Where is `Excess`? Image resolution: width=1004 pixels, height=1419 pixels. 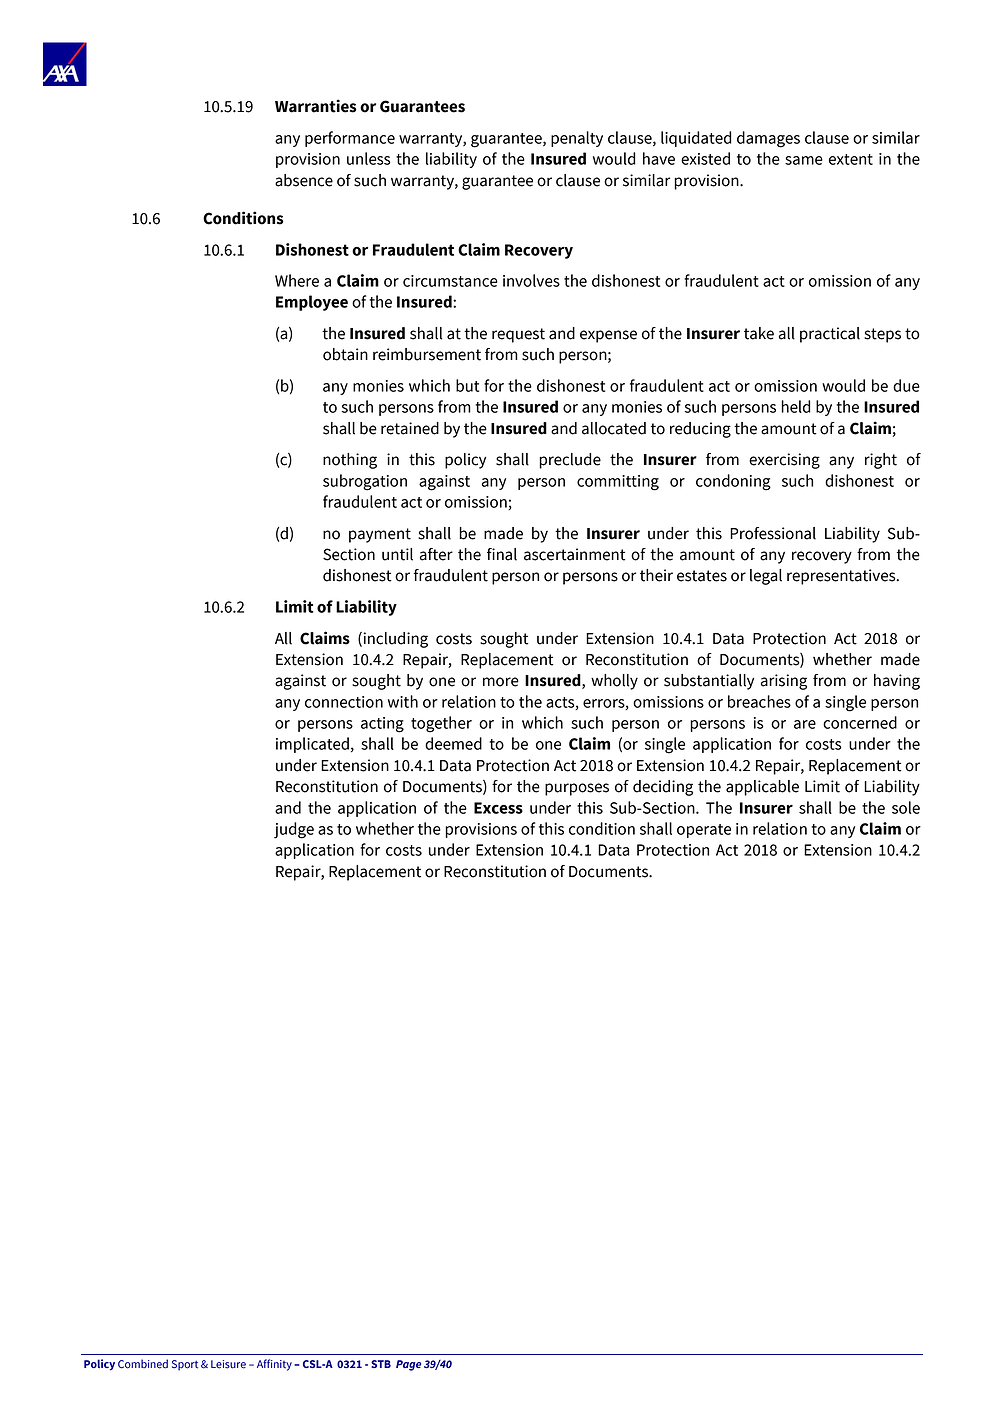
Excess is located at coordinates (498, 808).
